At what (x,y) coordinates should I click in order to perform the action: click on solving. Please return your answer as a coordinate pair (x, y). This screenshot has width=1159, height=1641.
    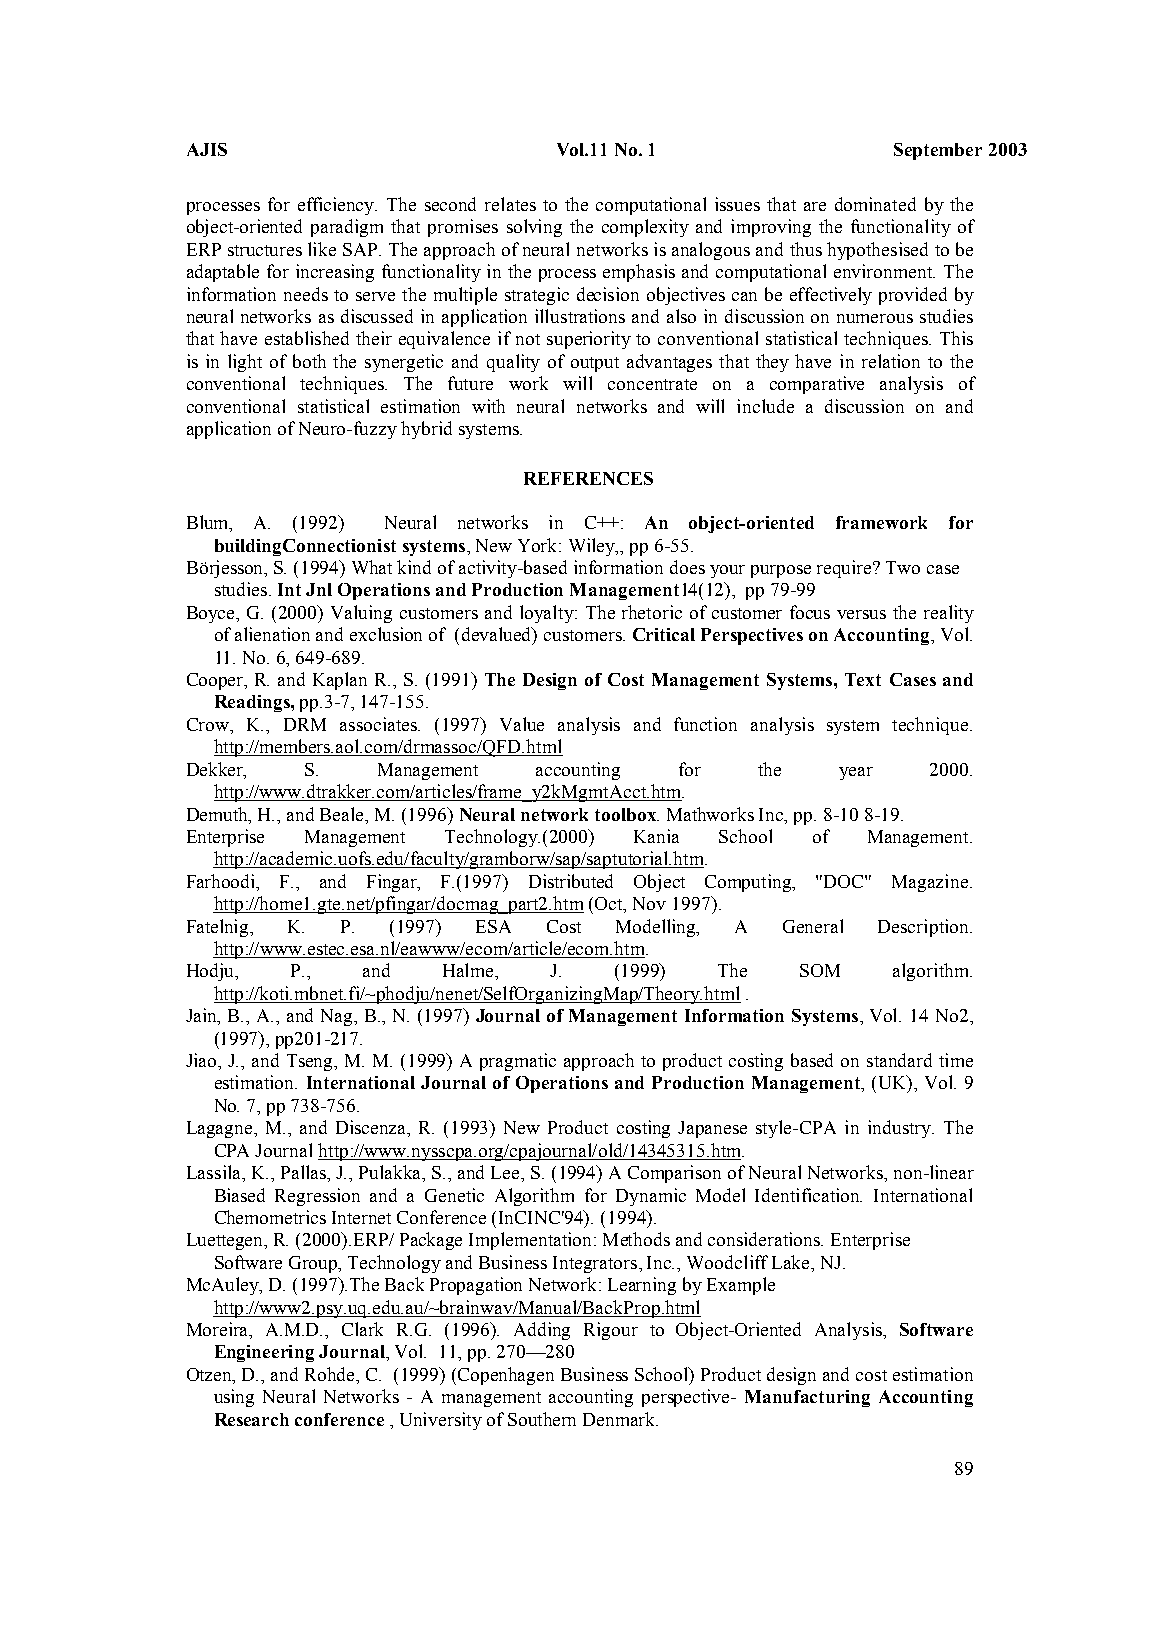
    Looking at the image, I should click on (534, 228).
